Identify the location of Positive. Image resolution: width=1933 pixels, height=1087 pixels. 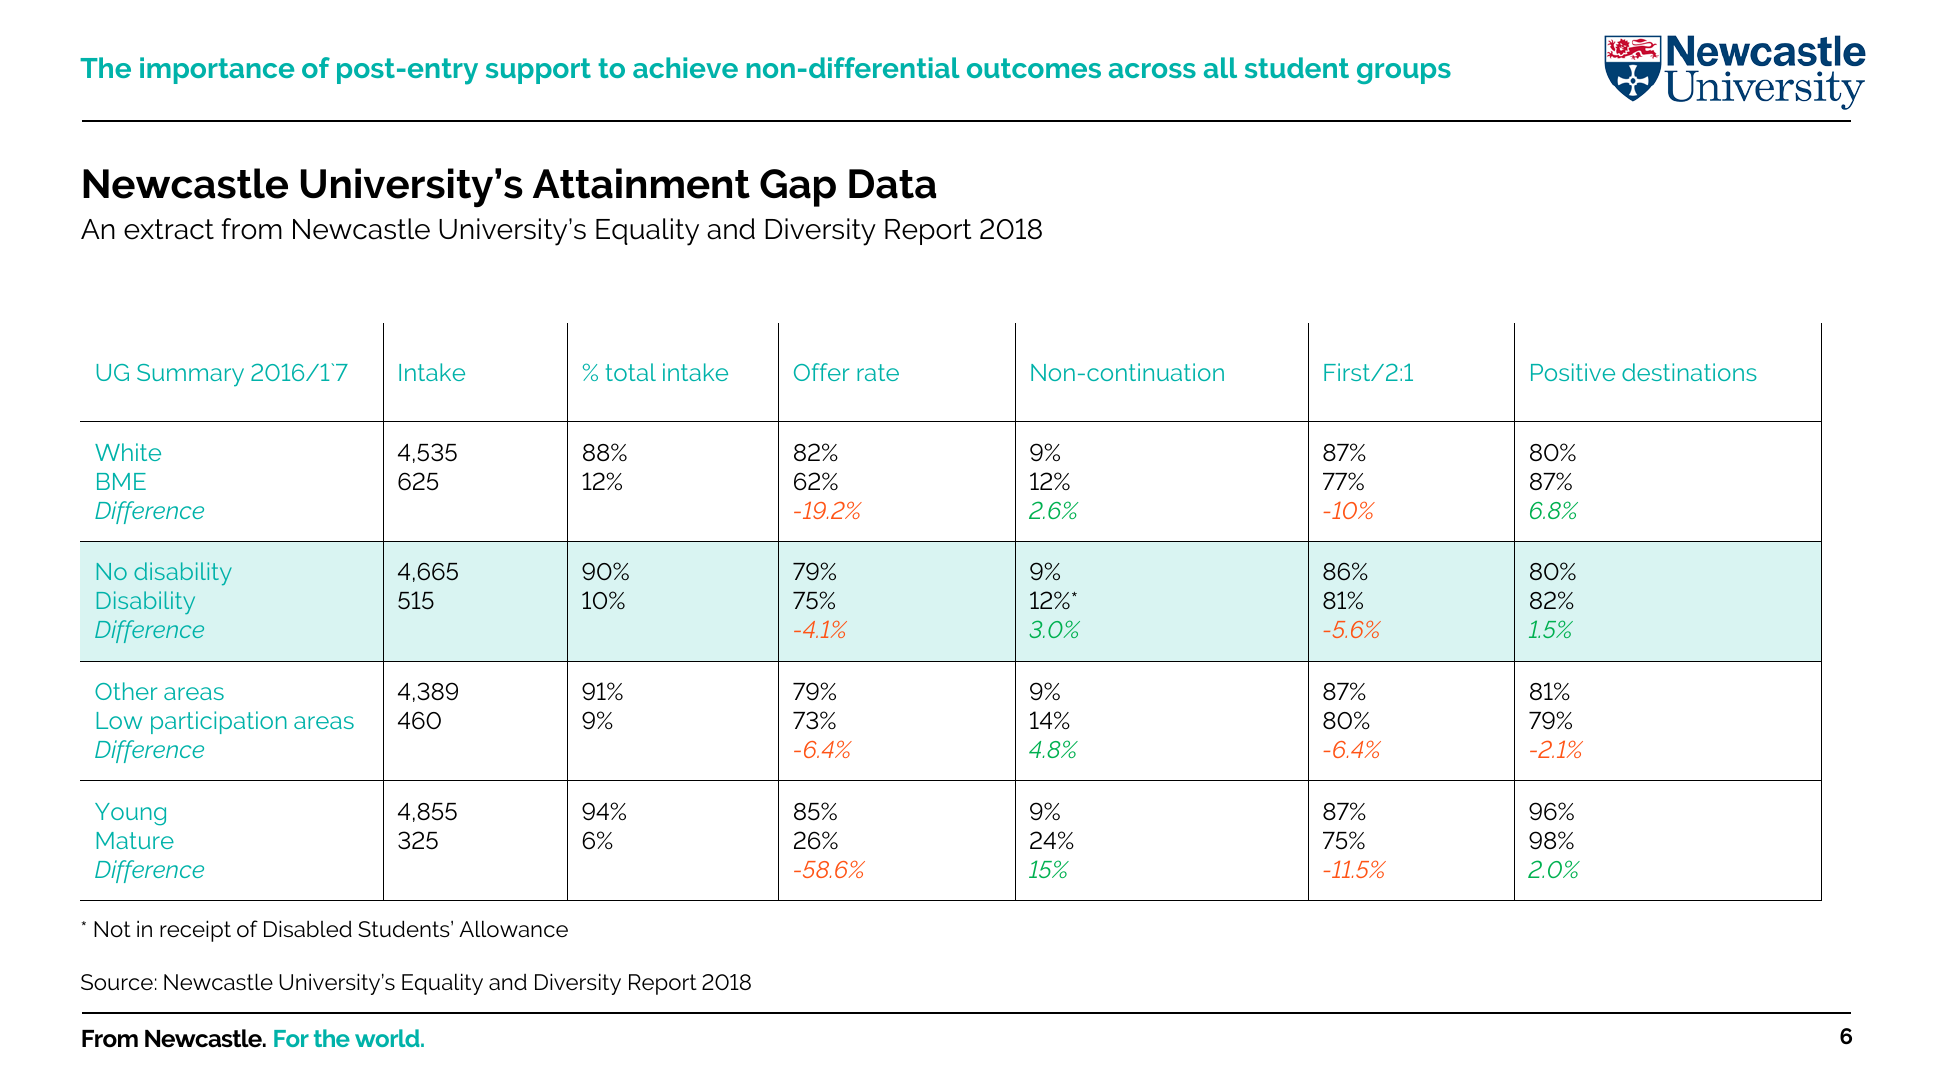
(1573, 372).
